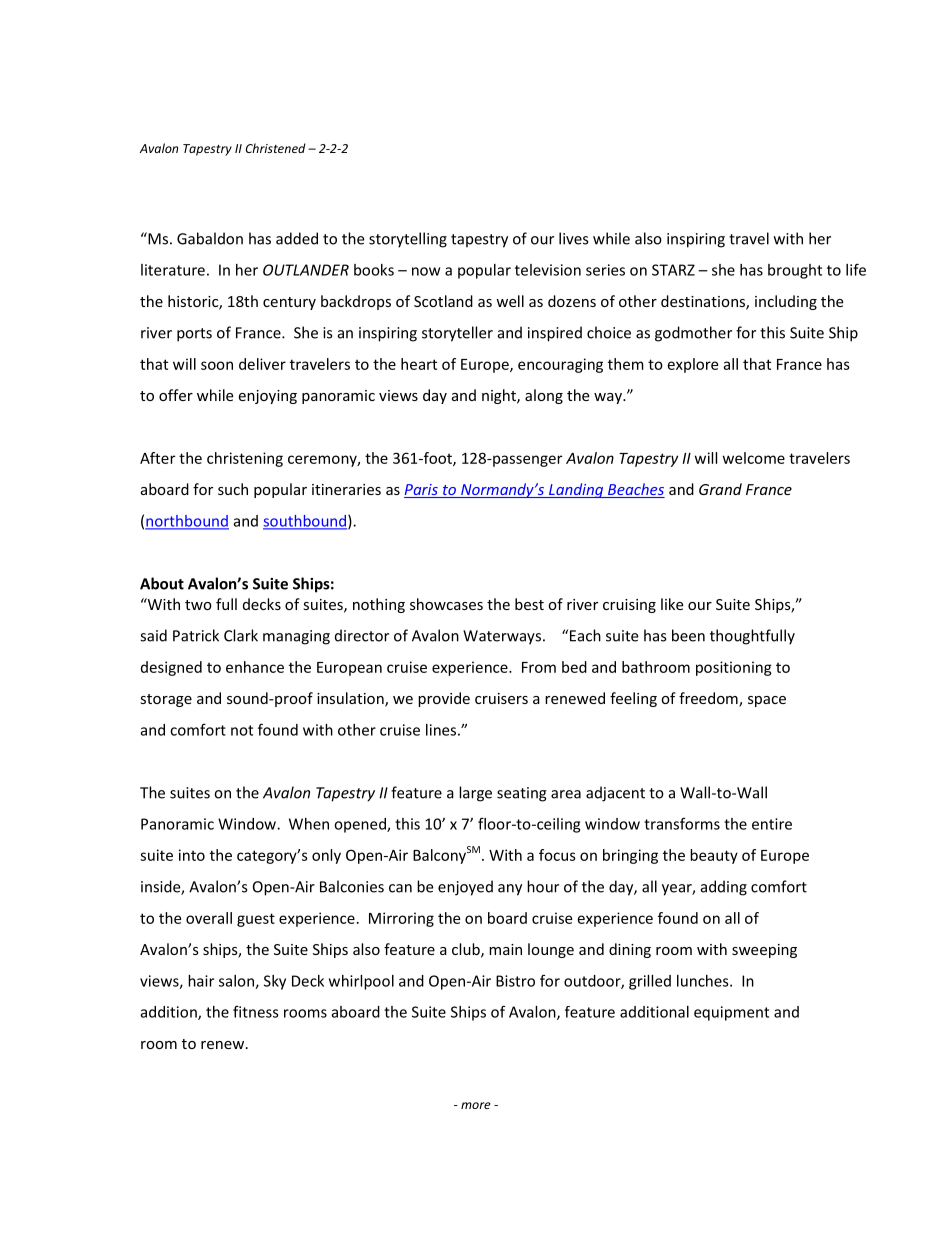 This page has width=952, height=1233. Describe the element at coordinates (476, 1105) in the page. I see `more` at that location.
